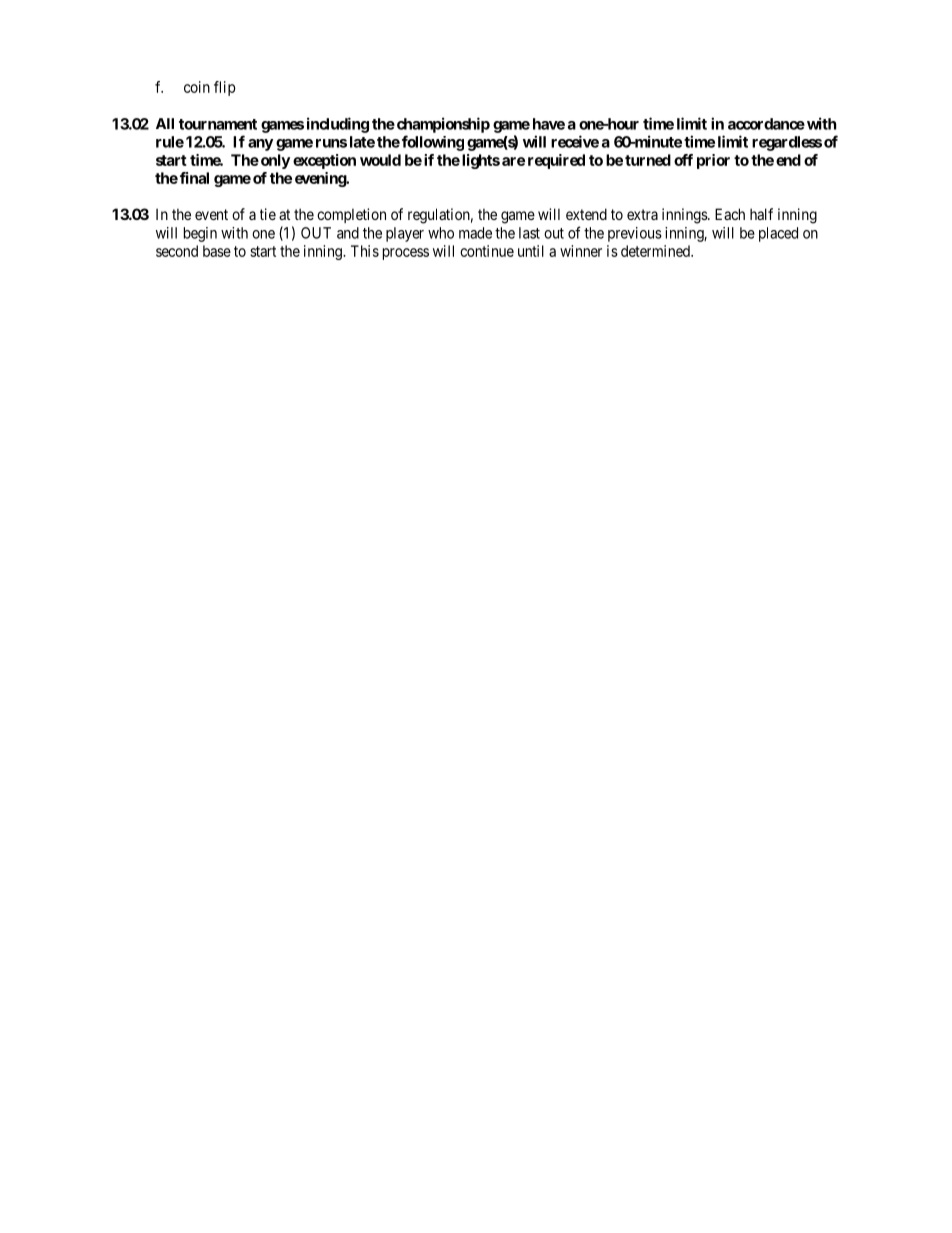 This screenshot has height=1233, width=952. I want to click on prior, so click(713, 161).
